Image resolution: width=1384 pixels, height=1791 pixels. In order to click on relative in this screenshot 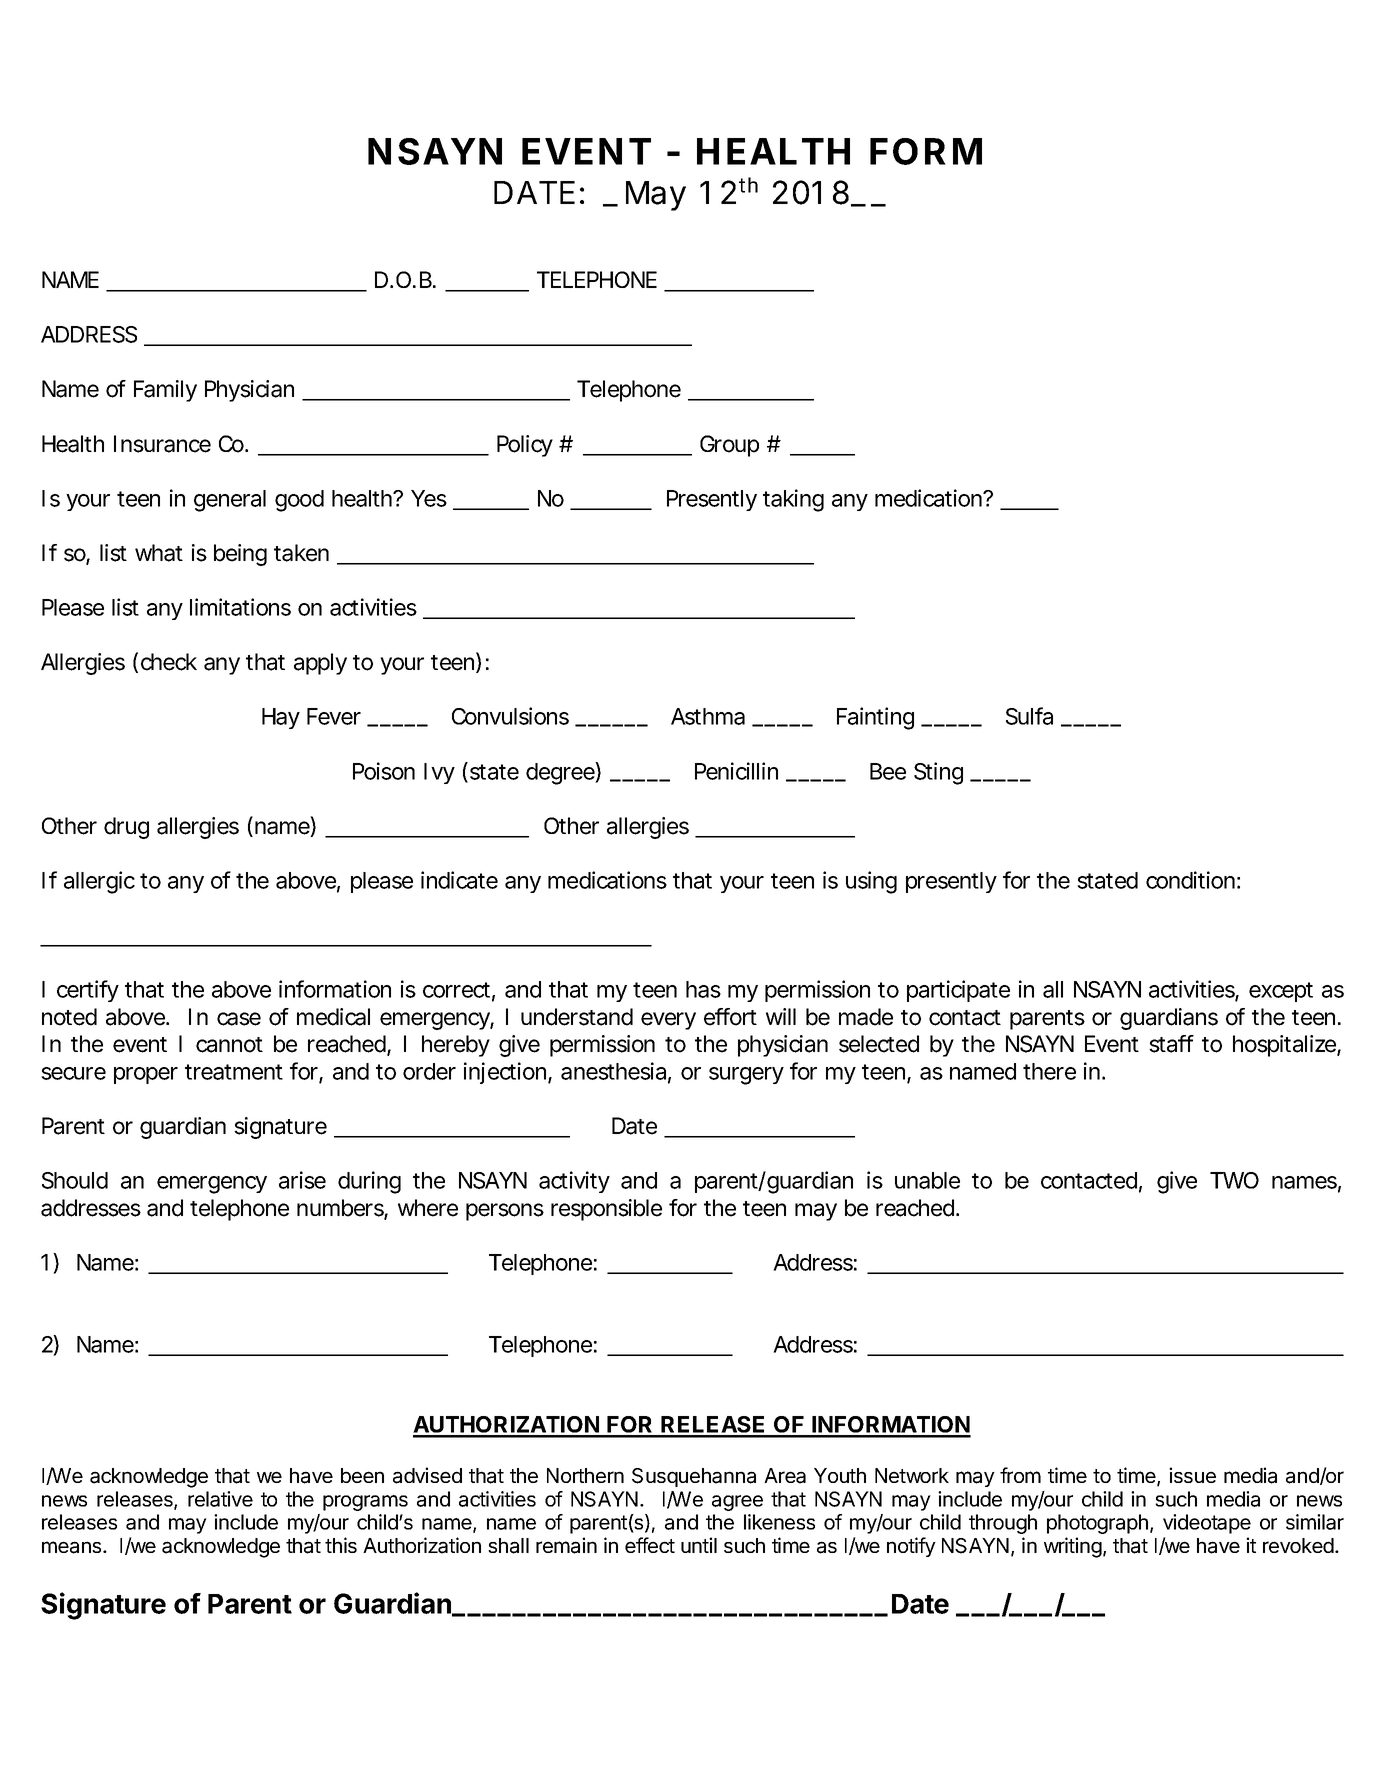, I will do `click(220, 1499)`.
